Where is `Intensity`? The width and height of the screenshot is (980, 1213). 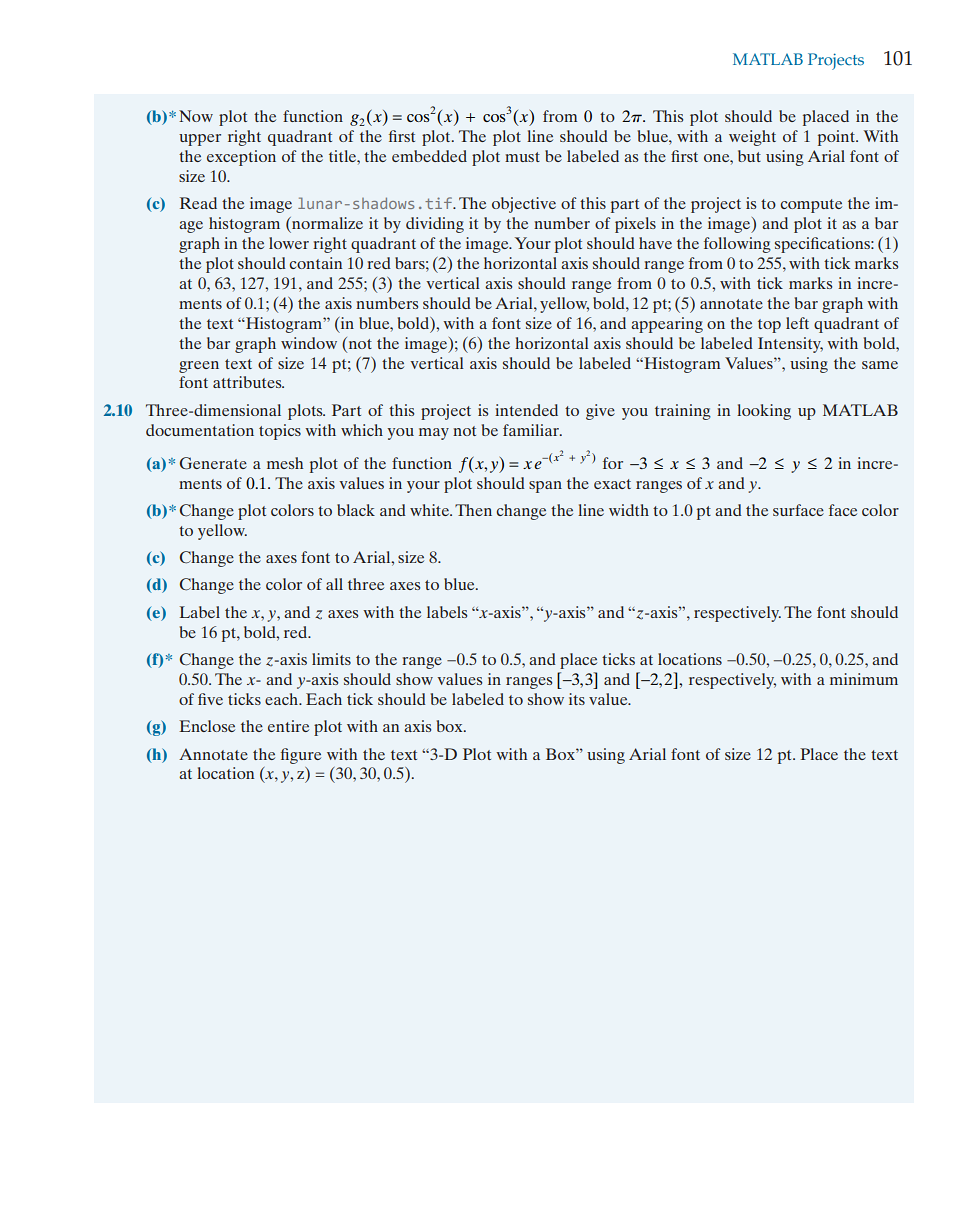
Intensity is located at coordinates (790, 345).
